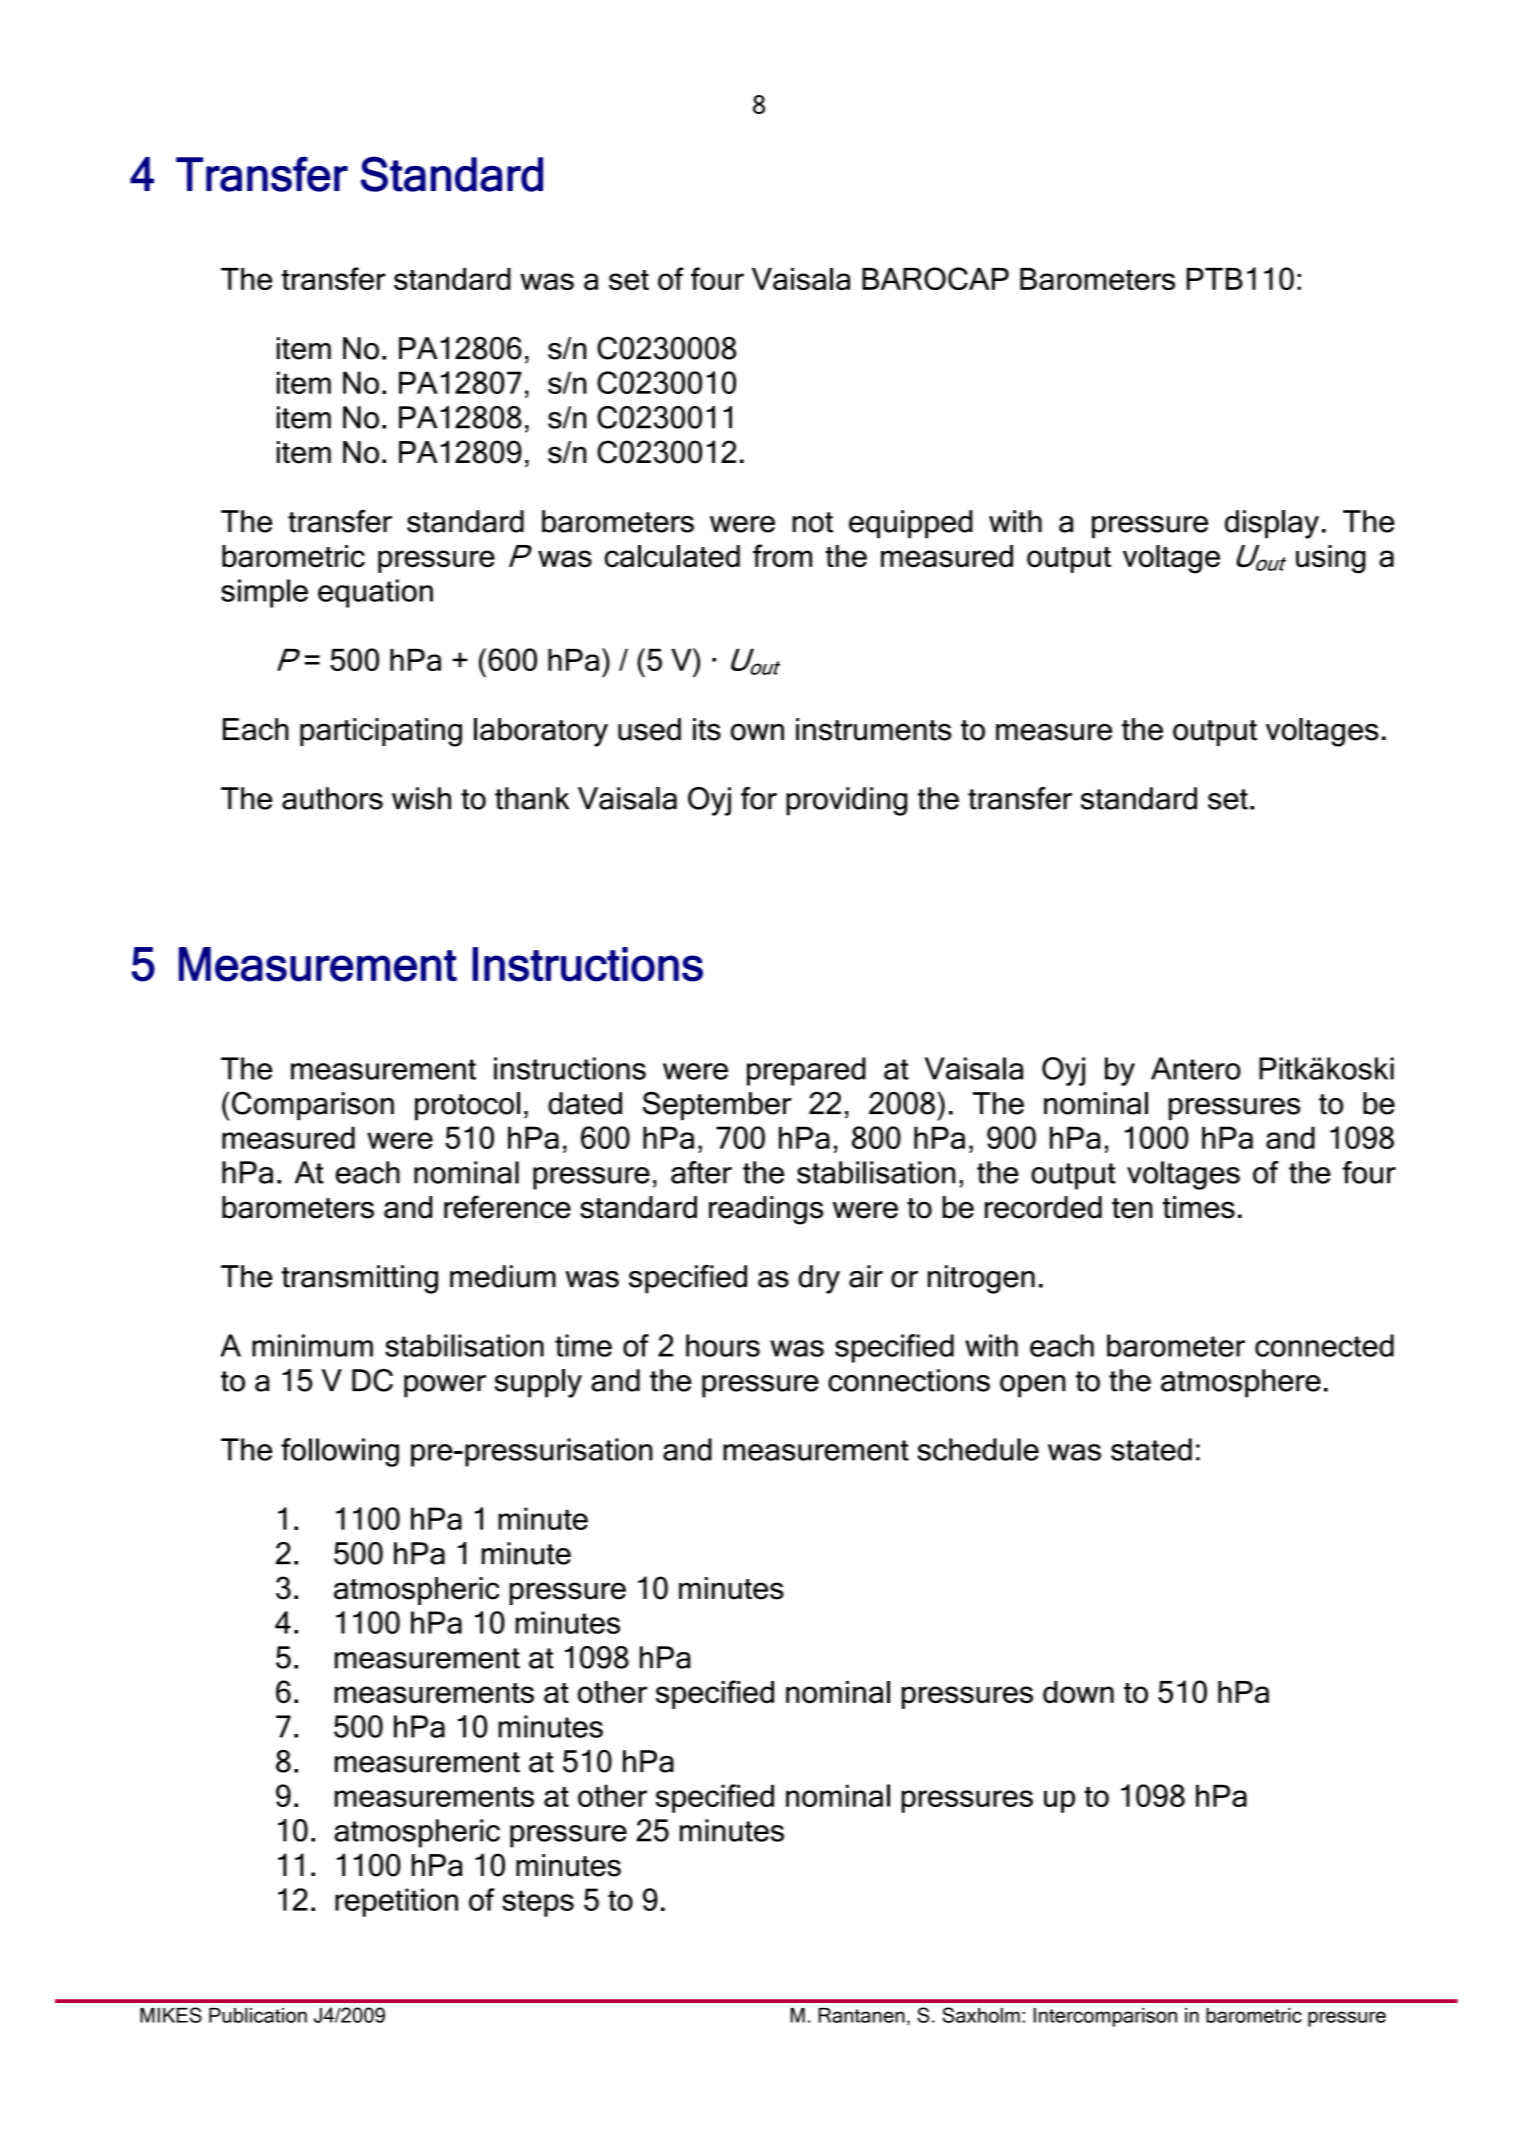 Image resolution: width=1518 pixels, height=2147 pixels. Describe the element at coordinates (264, 593) in the screenshot. I see `simple` at that location.
